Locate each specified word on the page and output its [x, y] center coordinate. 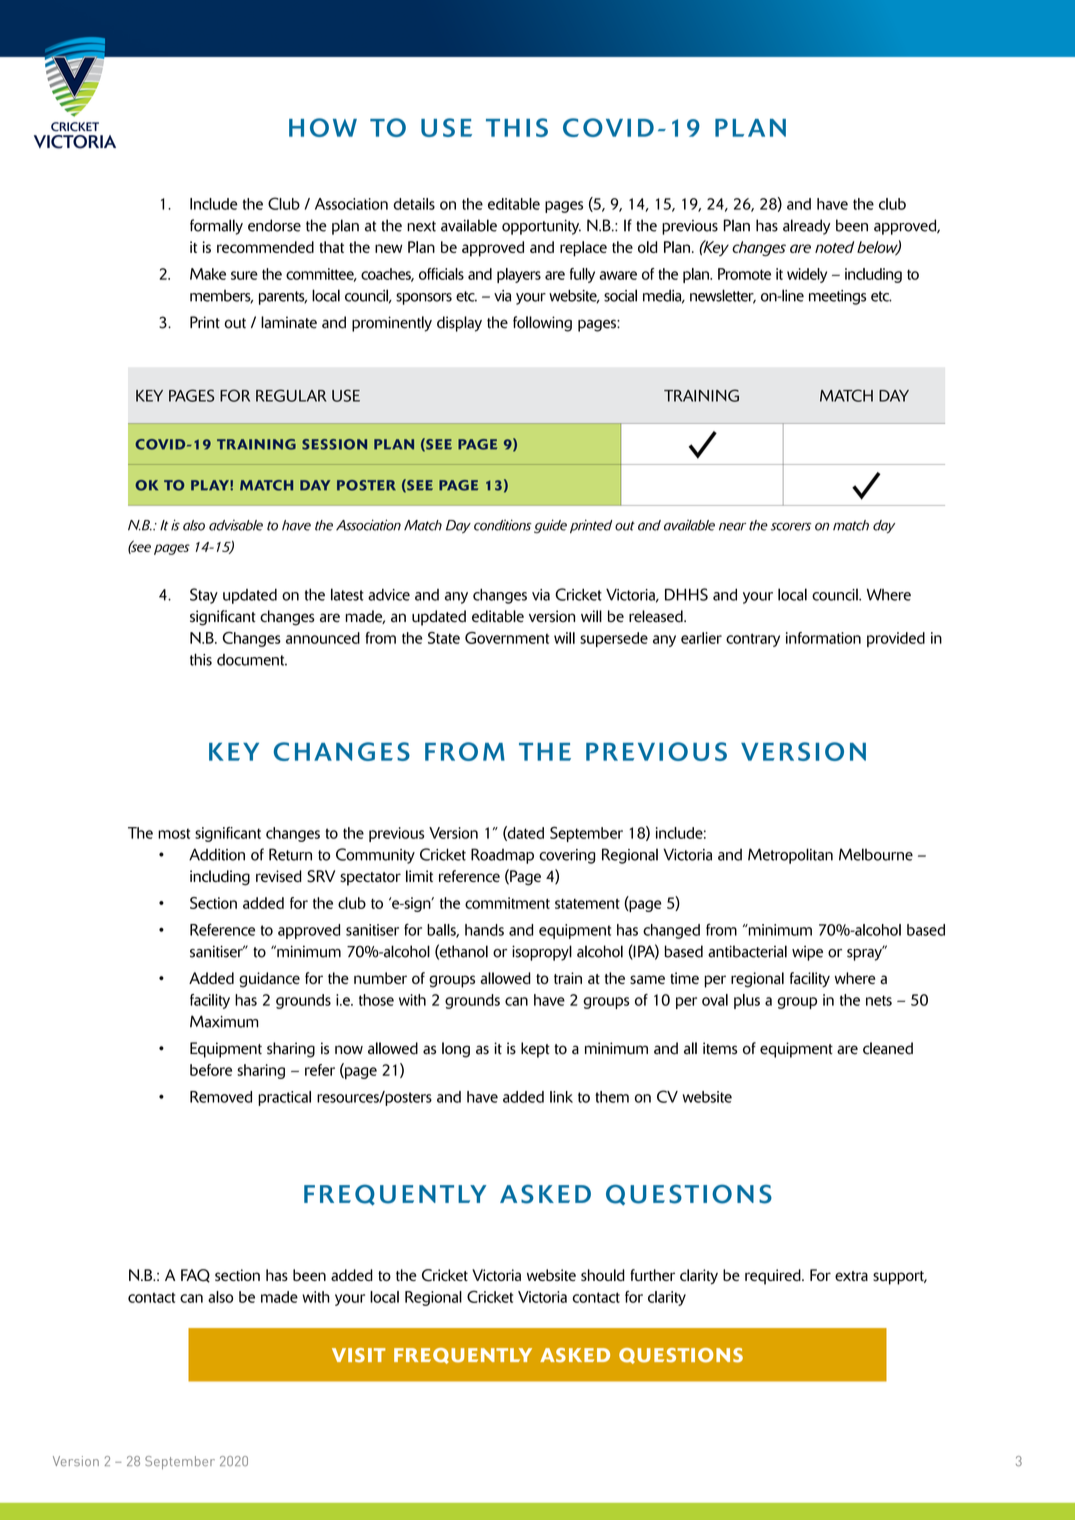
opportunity [541, 227]
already [807, 227]
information [823, 638]
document [252, 660]
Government [507, 638]
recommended [265, 247]
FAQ [195, 1276]
